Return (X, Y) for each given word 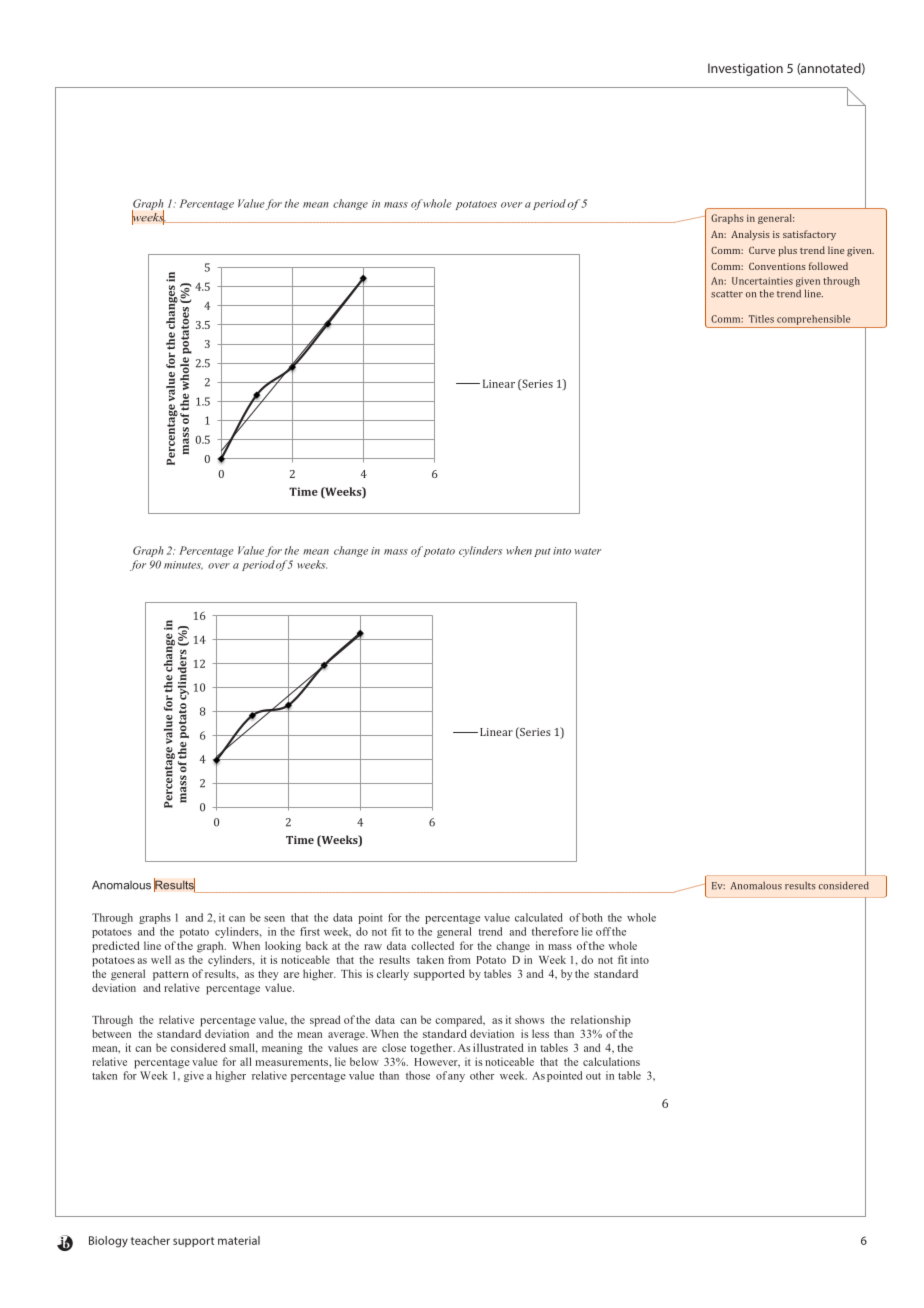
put (542, 552)
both (592, 917)
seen (274, 919)
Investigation (745, 69)
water (587, 551)
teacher (150, 1240)
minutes (183, 565)
